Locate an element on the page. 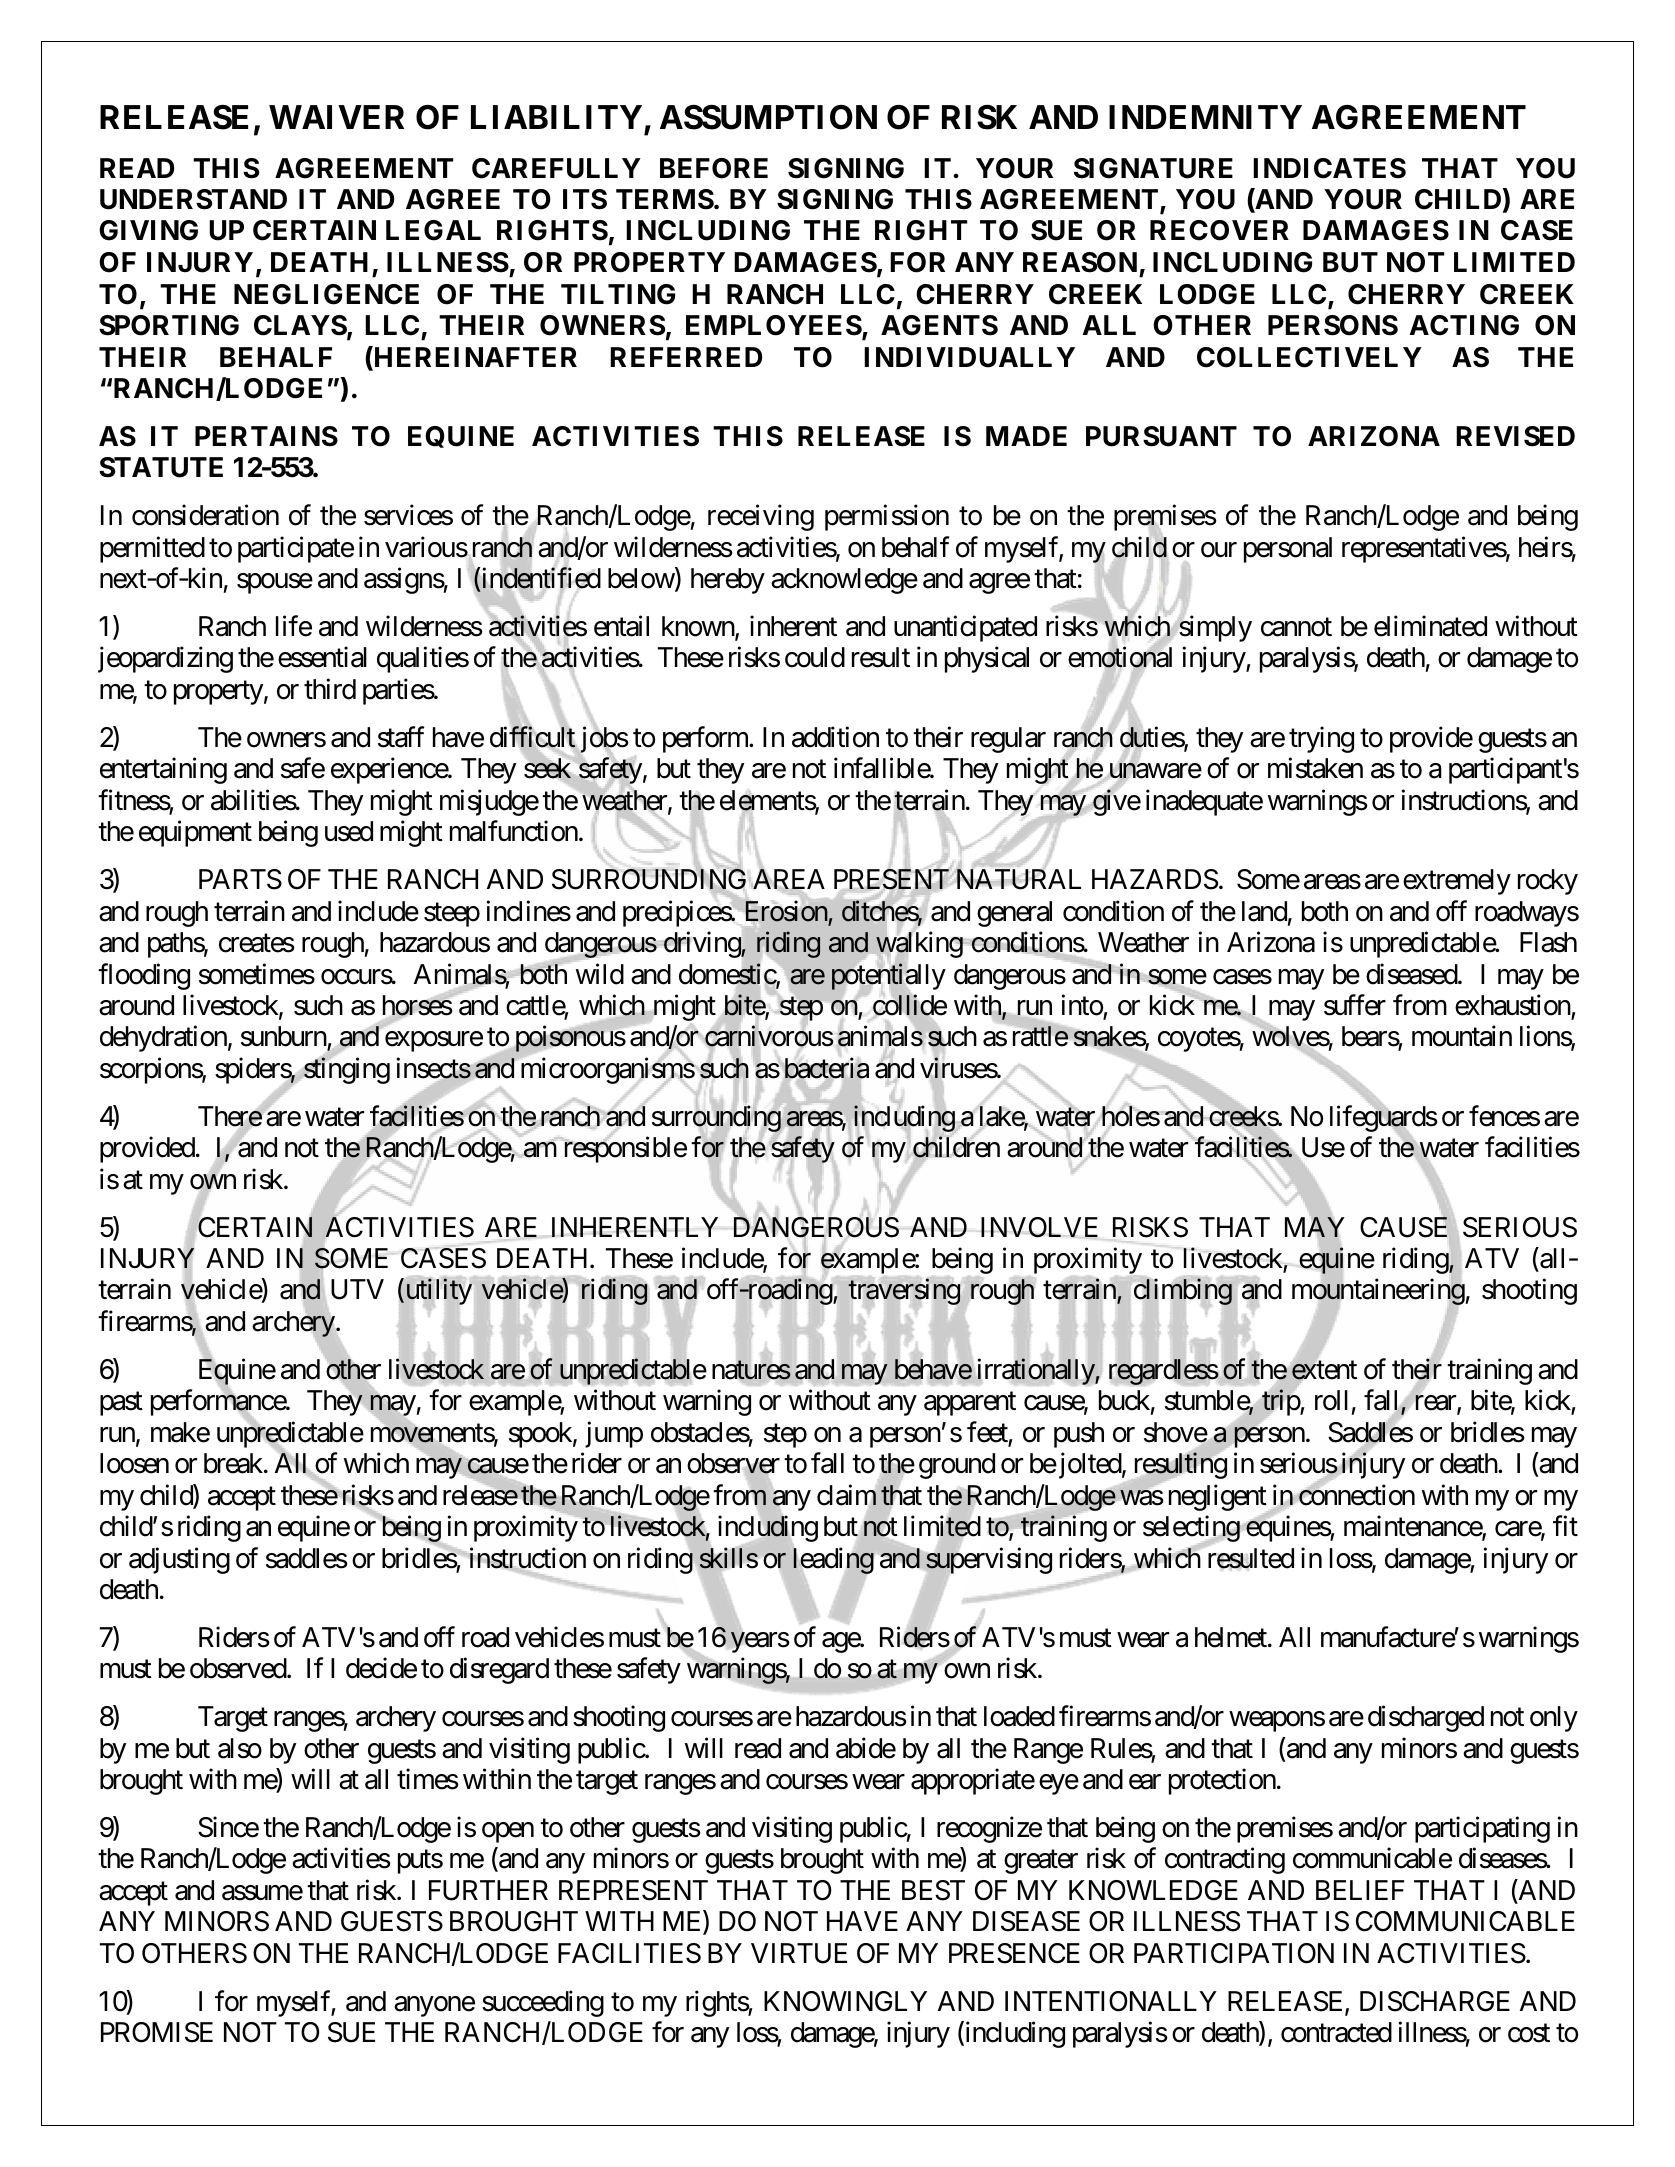 This document has width=1675, height=2167. utility is located at coordinates (437, 1292).
